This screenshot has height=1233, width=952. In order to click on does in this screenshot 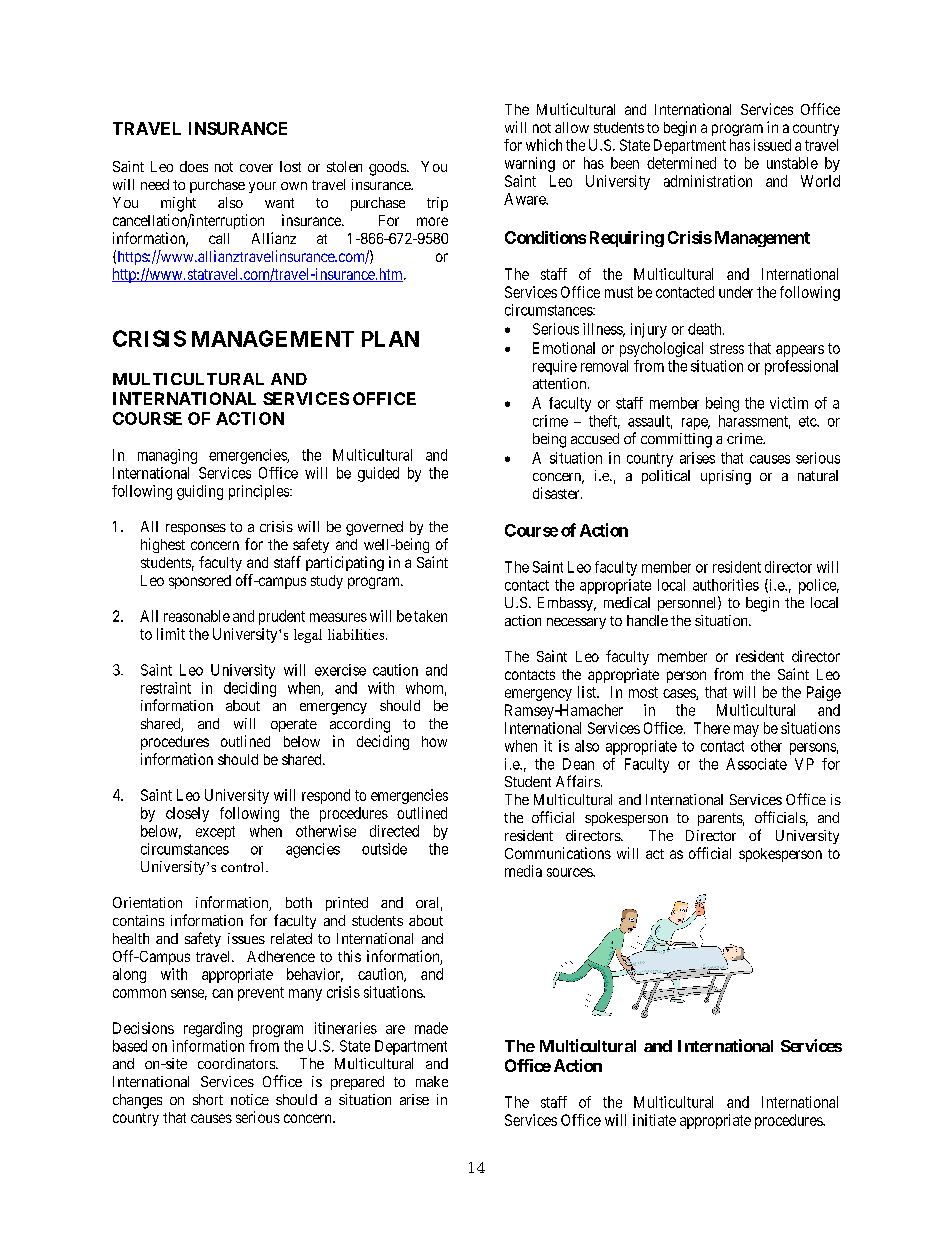, I will do `click(194, 166)`.
